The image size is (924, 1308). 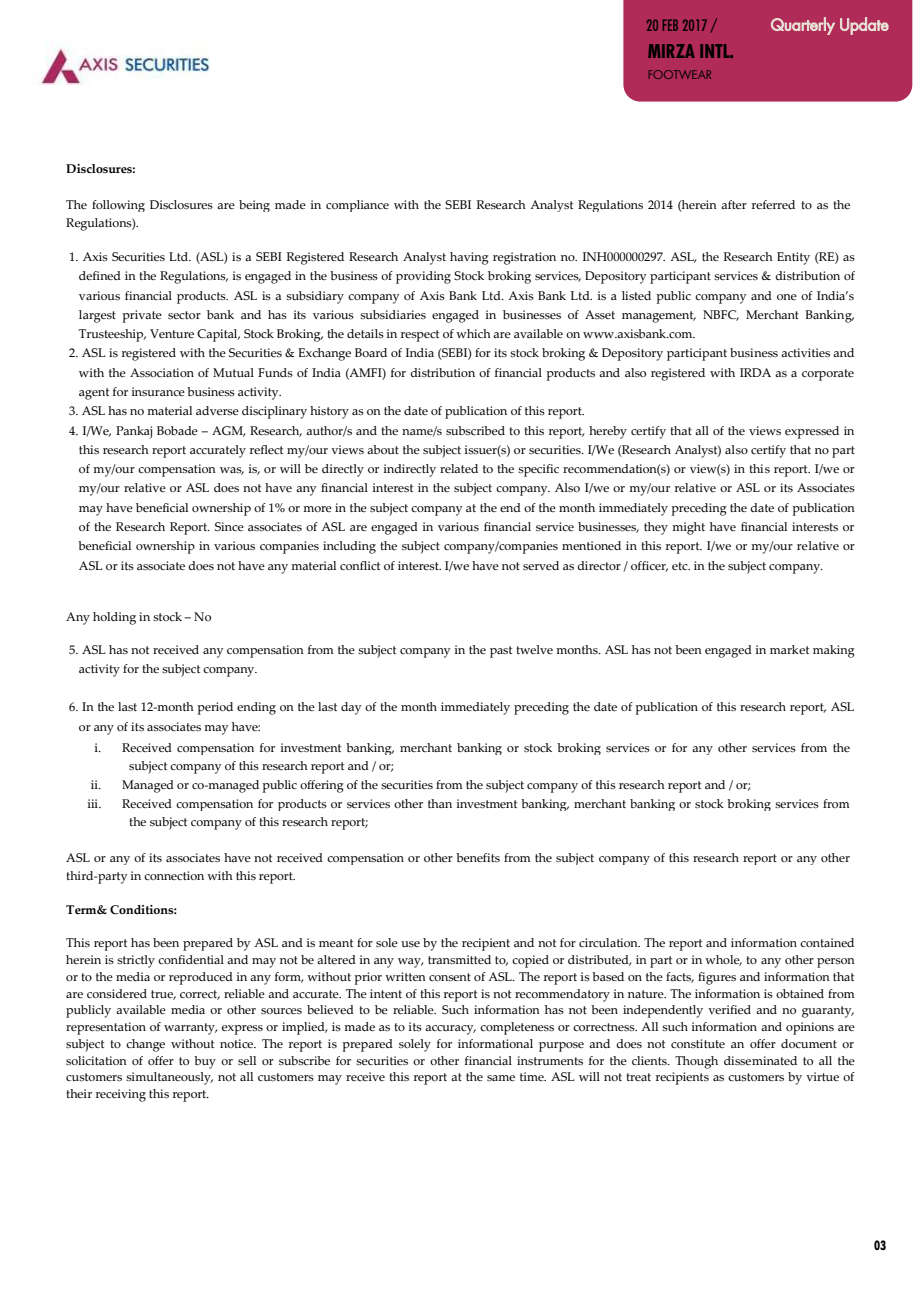 What do you see at coordinates (184, 315) in the document?
I see `sector` at bounding box center [184, 315].
